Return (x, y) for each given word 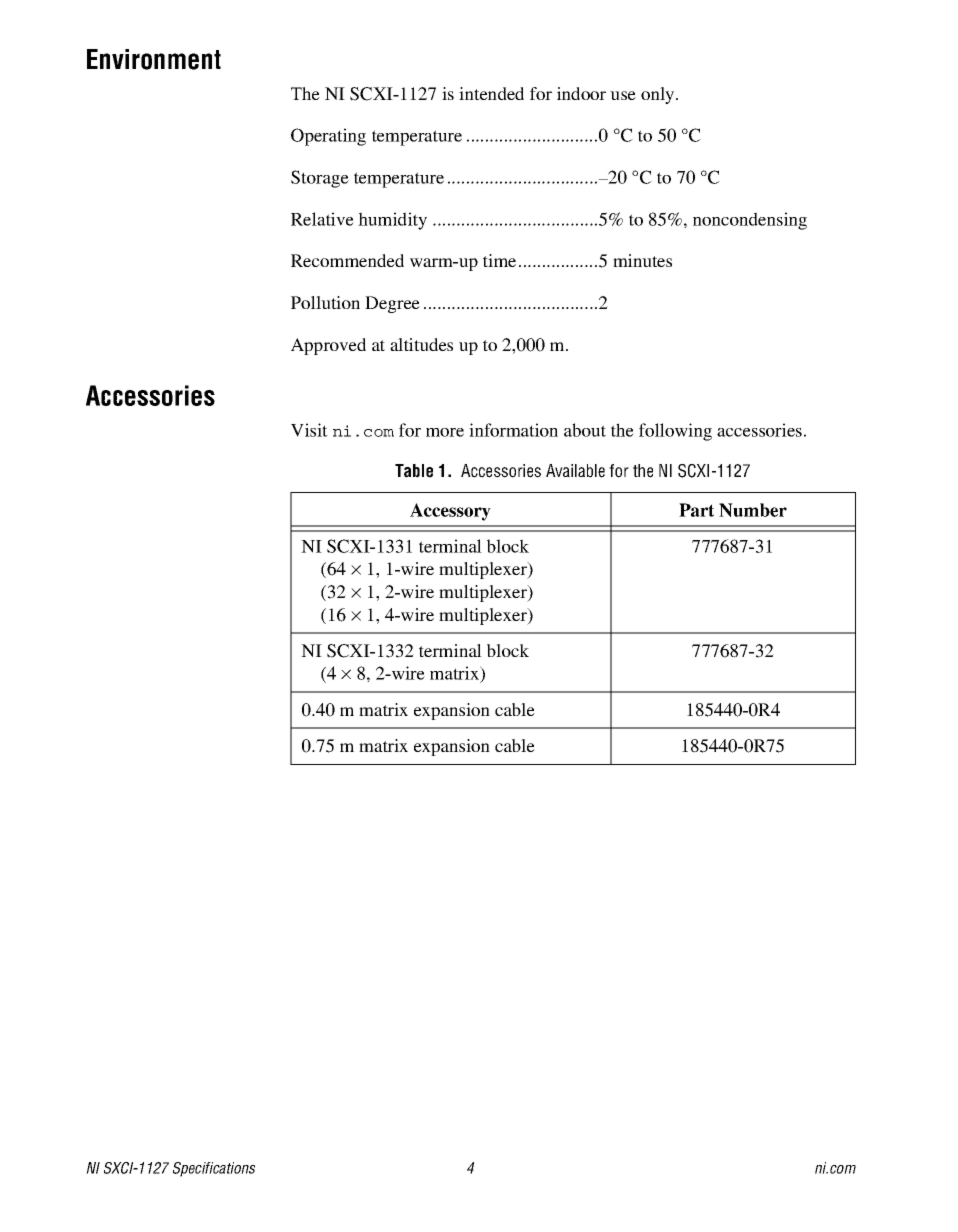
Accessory (450, 512)
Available (575, 471)
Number (753, 510)
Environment (154, 59)
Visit (309, 430)
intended (491, 93)
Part (696, 510)
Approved (328, 346)
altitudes (421, 344)
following (675, 432)
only (659, 95)
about (585, 430)
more (445, 432)
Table (414, 471)
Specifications (214, 1169)
